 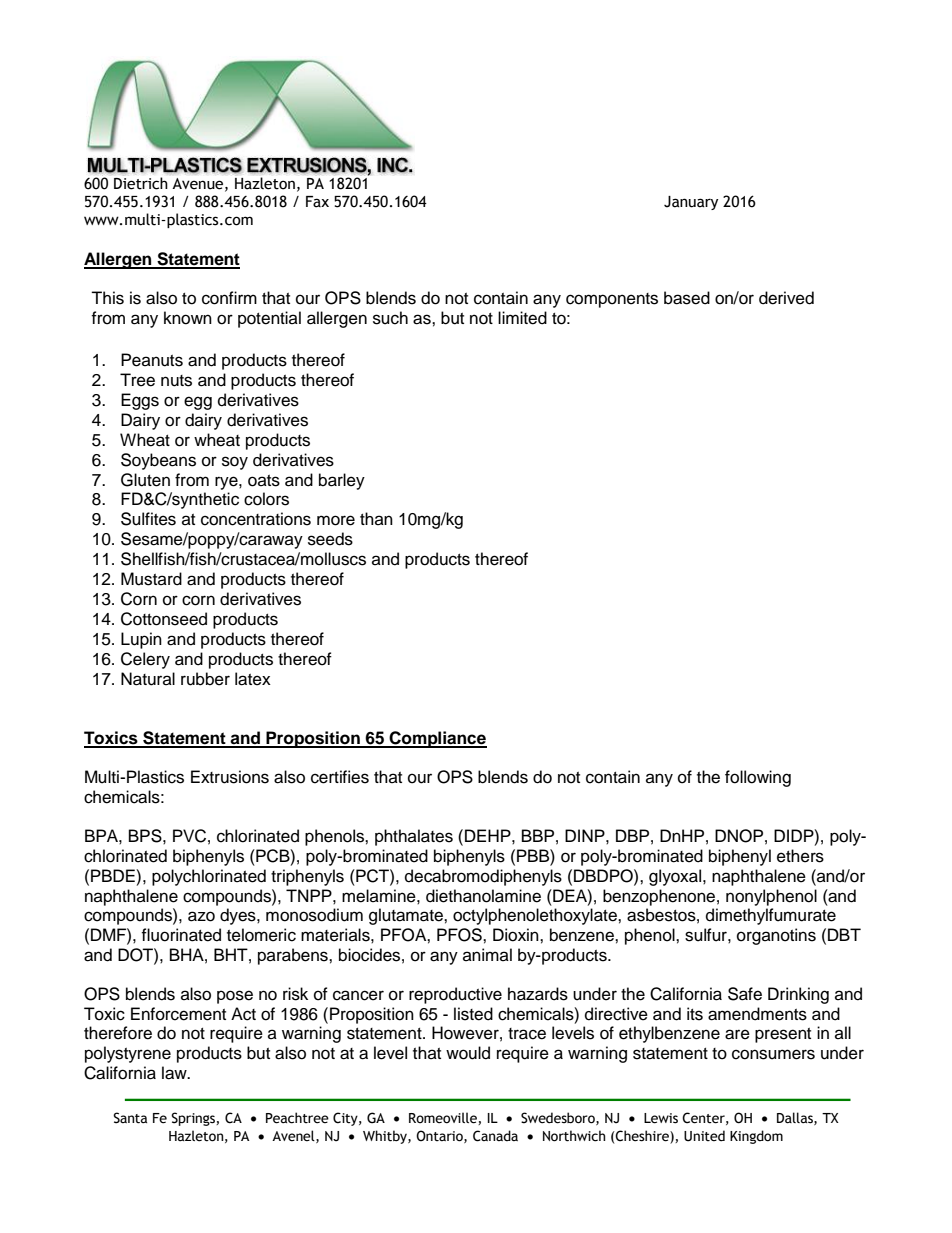 What do you see at coordinates (141, 183) in the screenshot?
I see `Dietrich` at bounding box center [141, 183].
